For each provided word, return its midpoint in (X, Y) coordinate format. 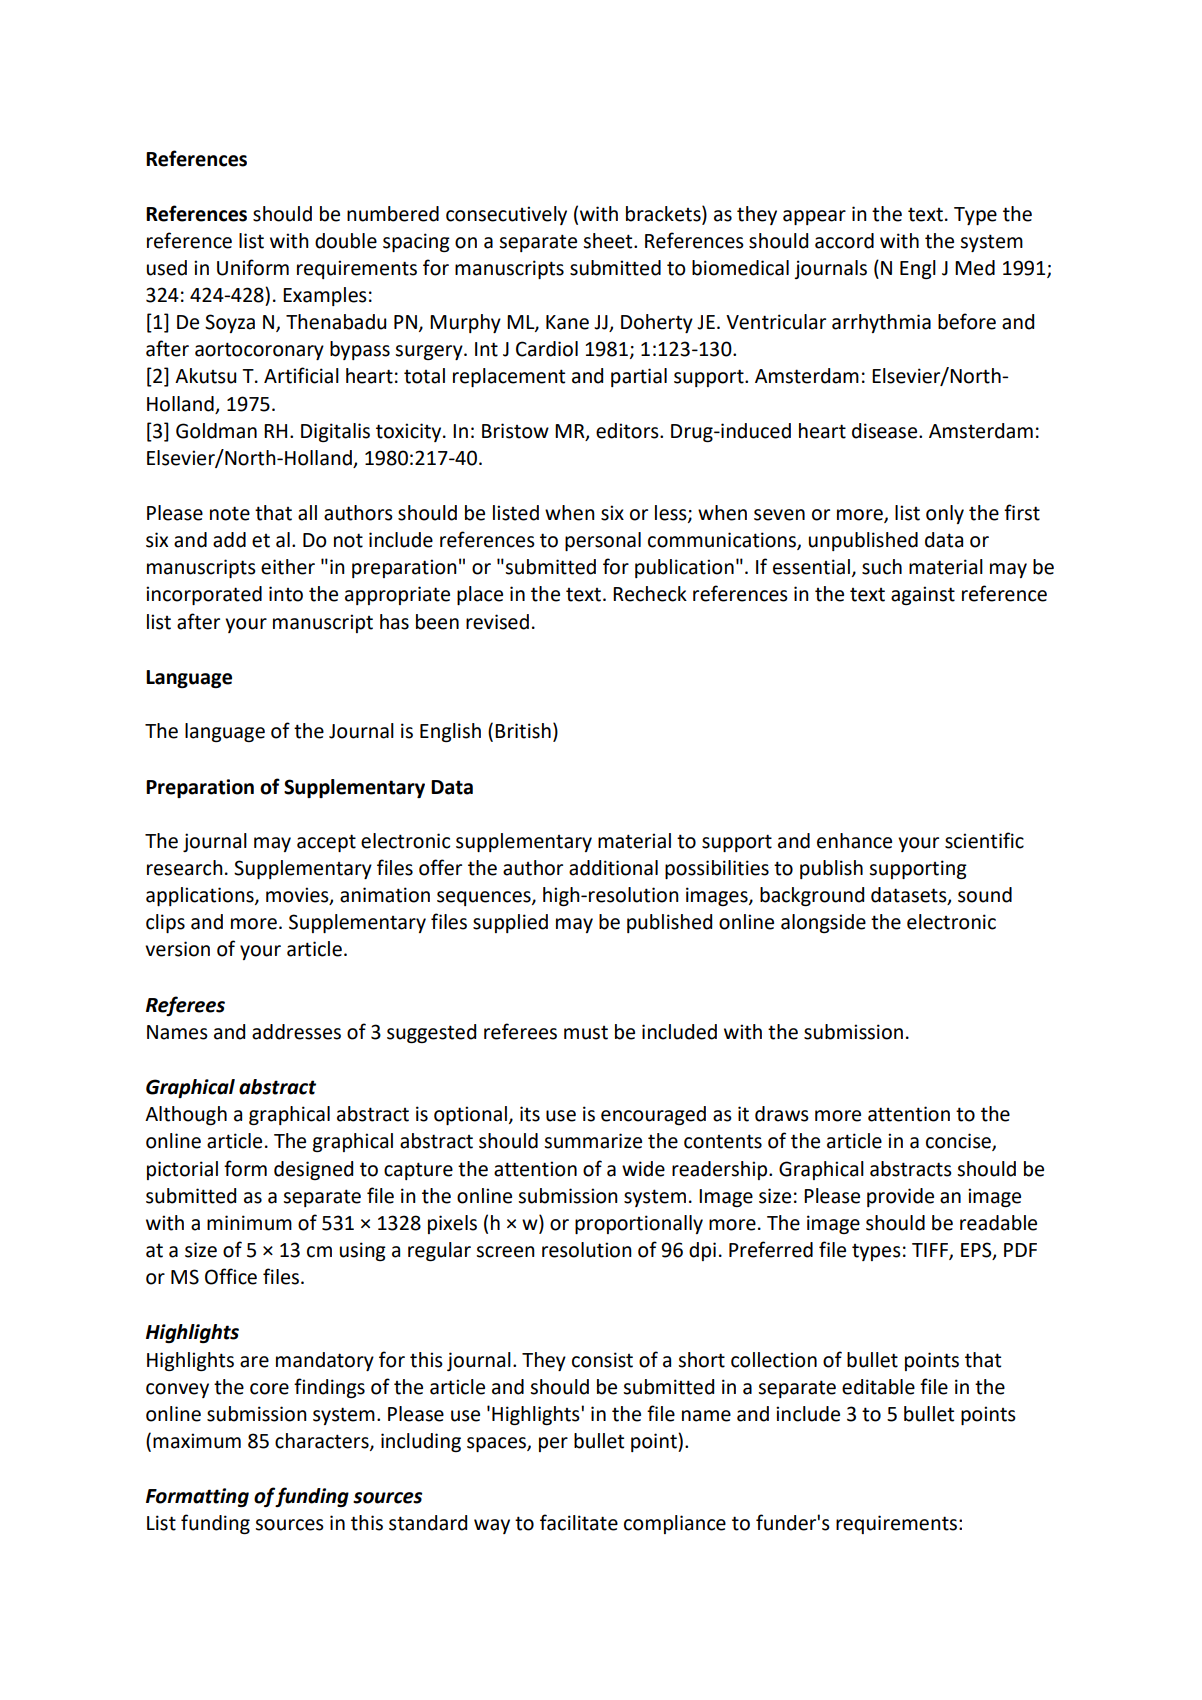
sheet (609, 241)
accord (844, 241)
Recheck (650, 594)
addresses (296, 1032)
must (586, 1033)
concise (959, 1142)
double (346, 241)
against (923, 595)
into (286, 594)
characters (323, 1442)
